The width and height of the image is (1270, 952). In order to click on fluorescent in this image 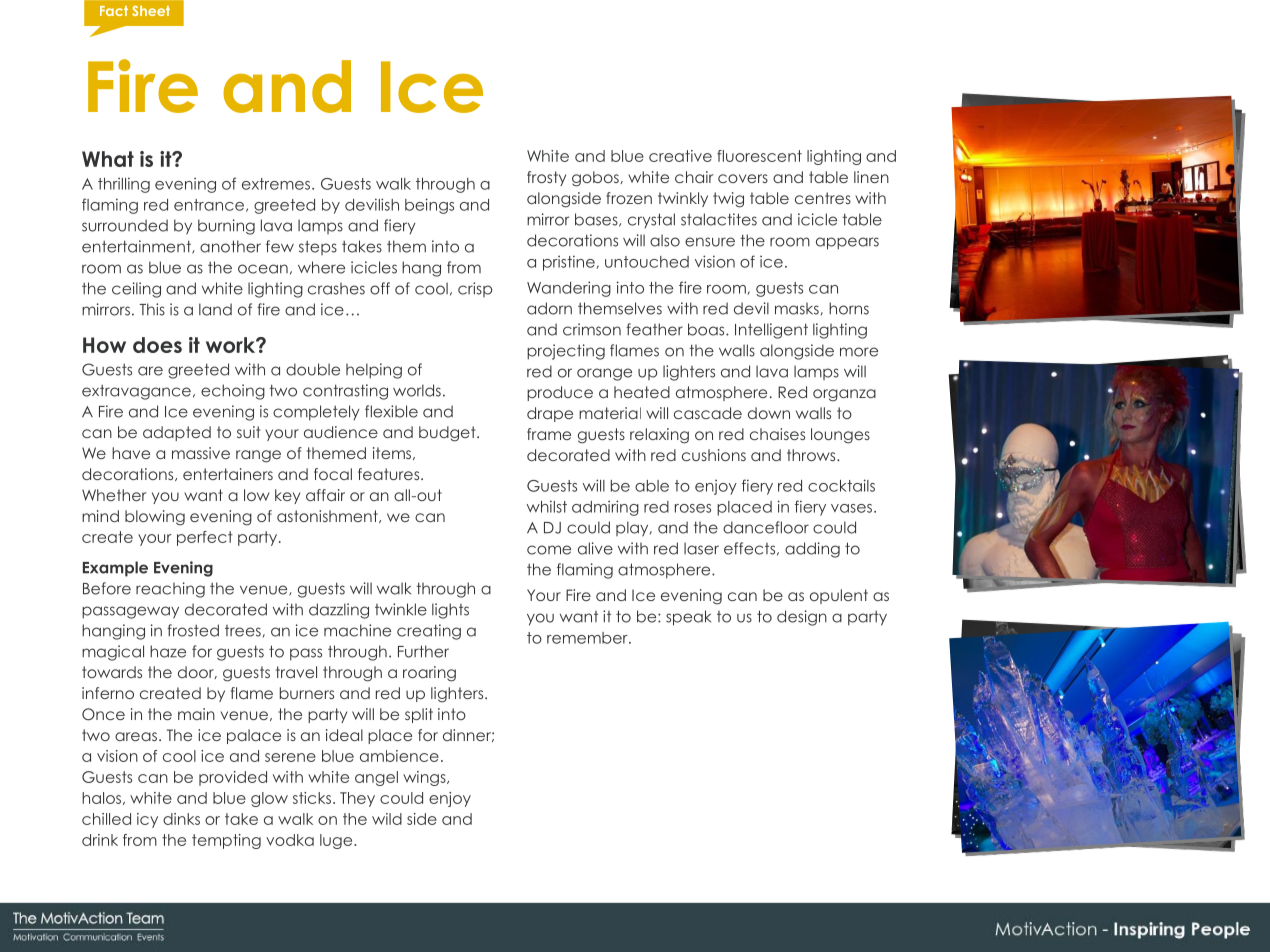, I will do `click(759, 156)`.
